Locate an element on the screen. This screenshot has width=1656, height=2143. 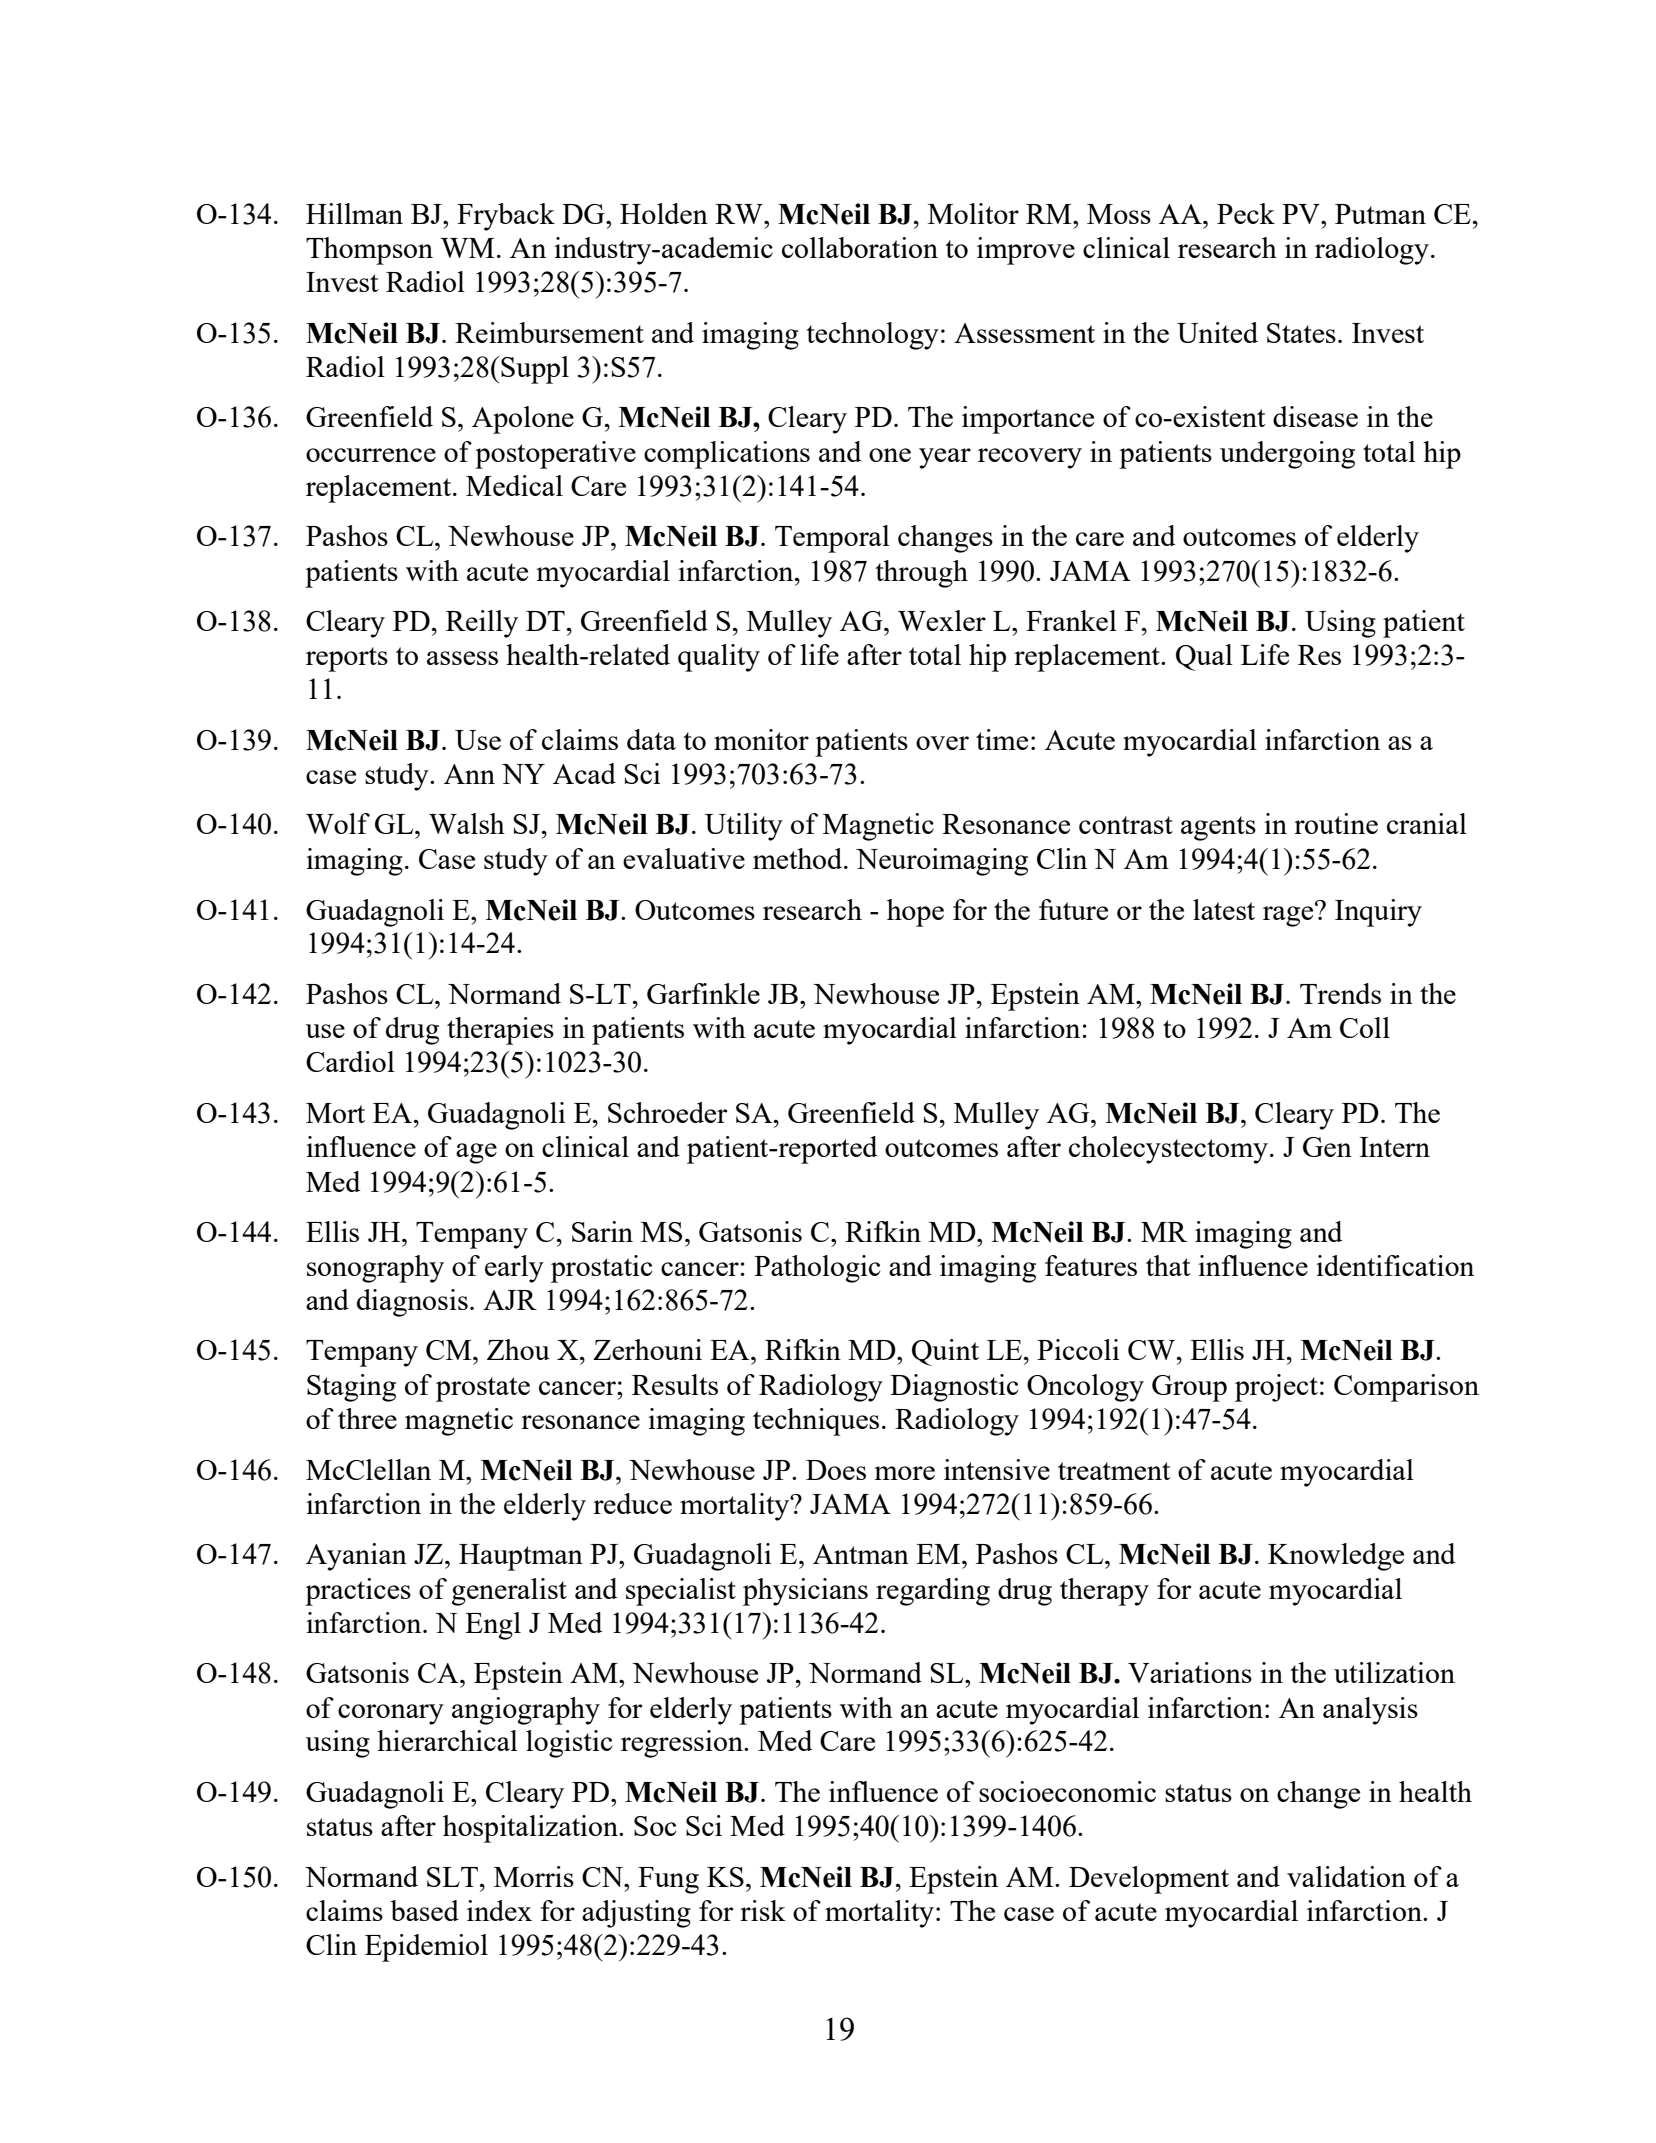
validation is located at coordinates (1346, 1876).
